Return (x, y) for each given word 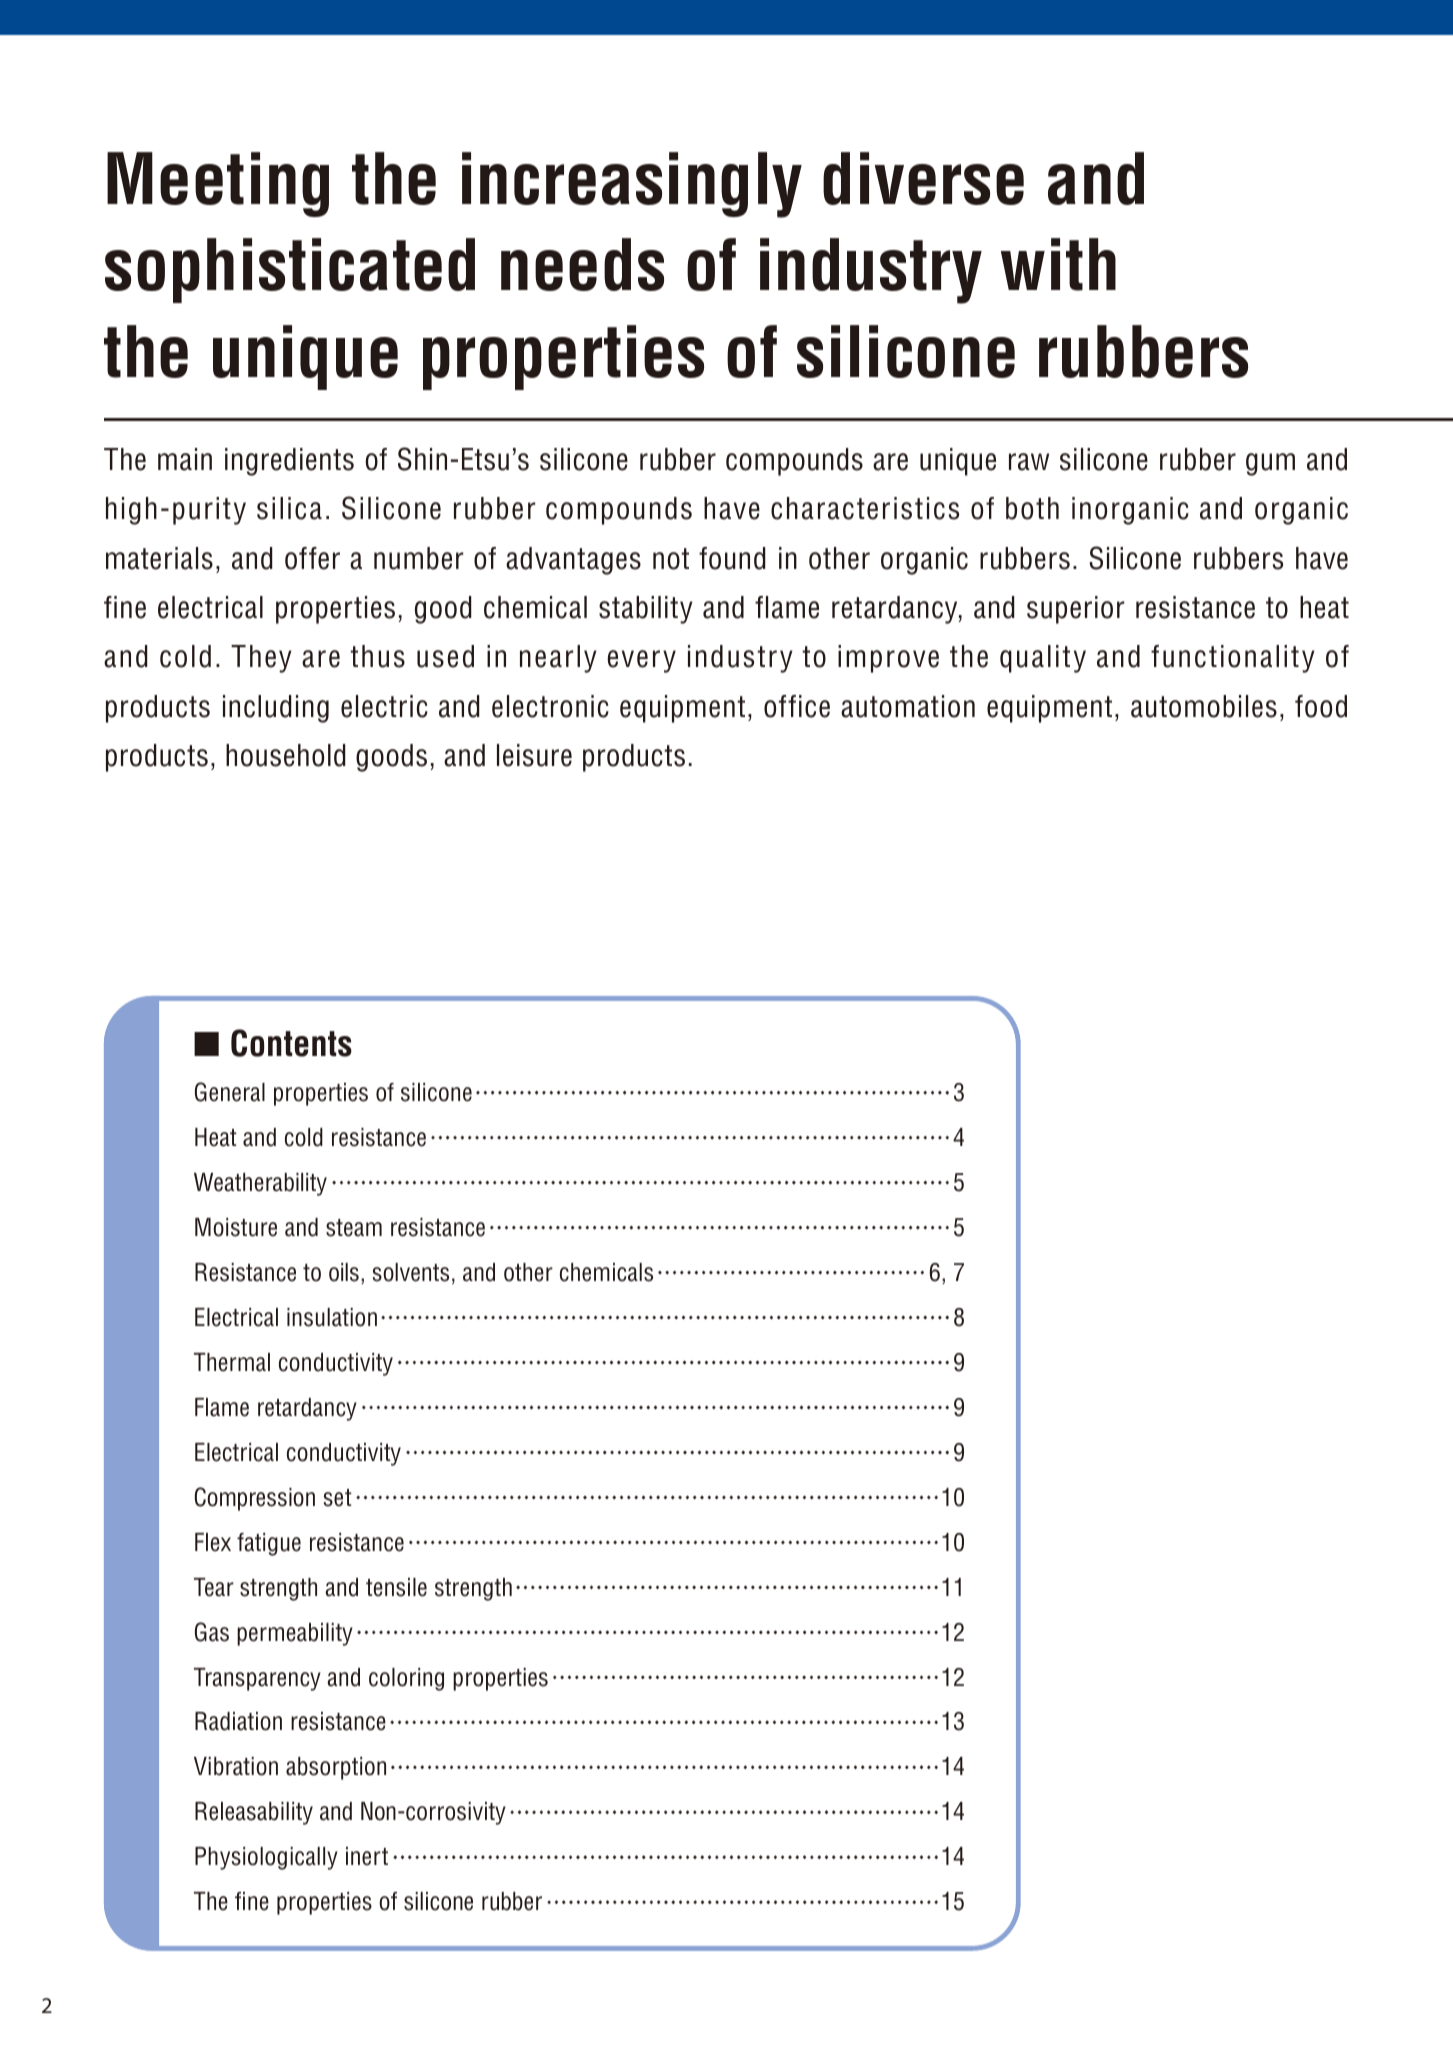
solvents (411, 1272)
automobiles (1204, 706)
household (286, 755)
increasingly (632, 185)
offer (312, 558)
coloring (406, 1679)
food (1321, 706)
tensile (396, 1587)
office (797, 706)
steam (354, 1228)
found (732, 558)
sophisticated (290, 270)
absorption (336, 1768)
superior (1076, 610)
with (1058, 264)
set (338, 1498)
